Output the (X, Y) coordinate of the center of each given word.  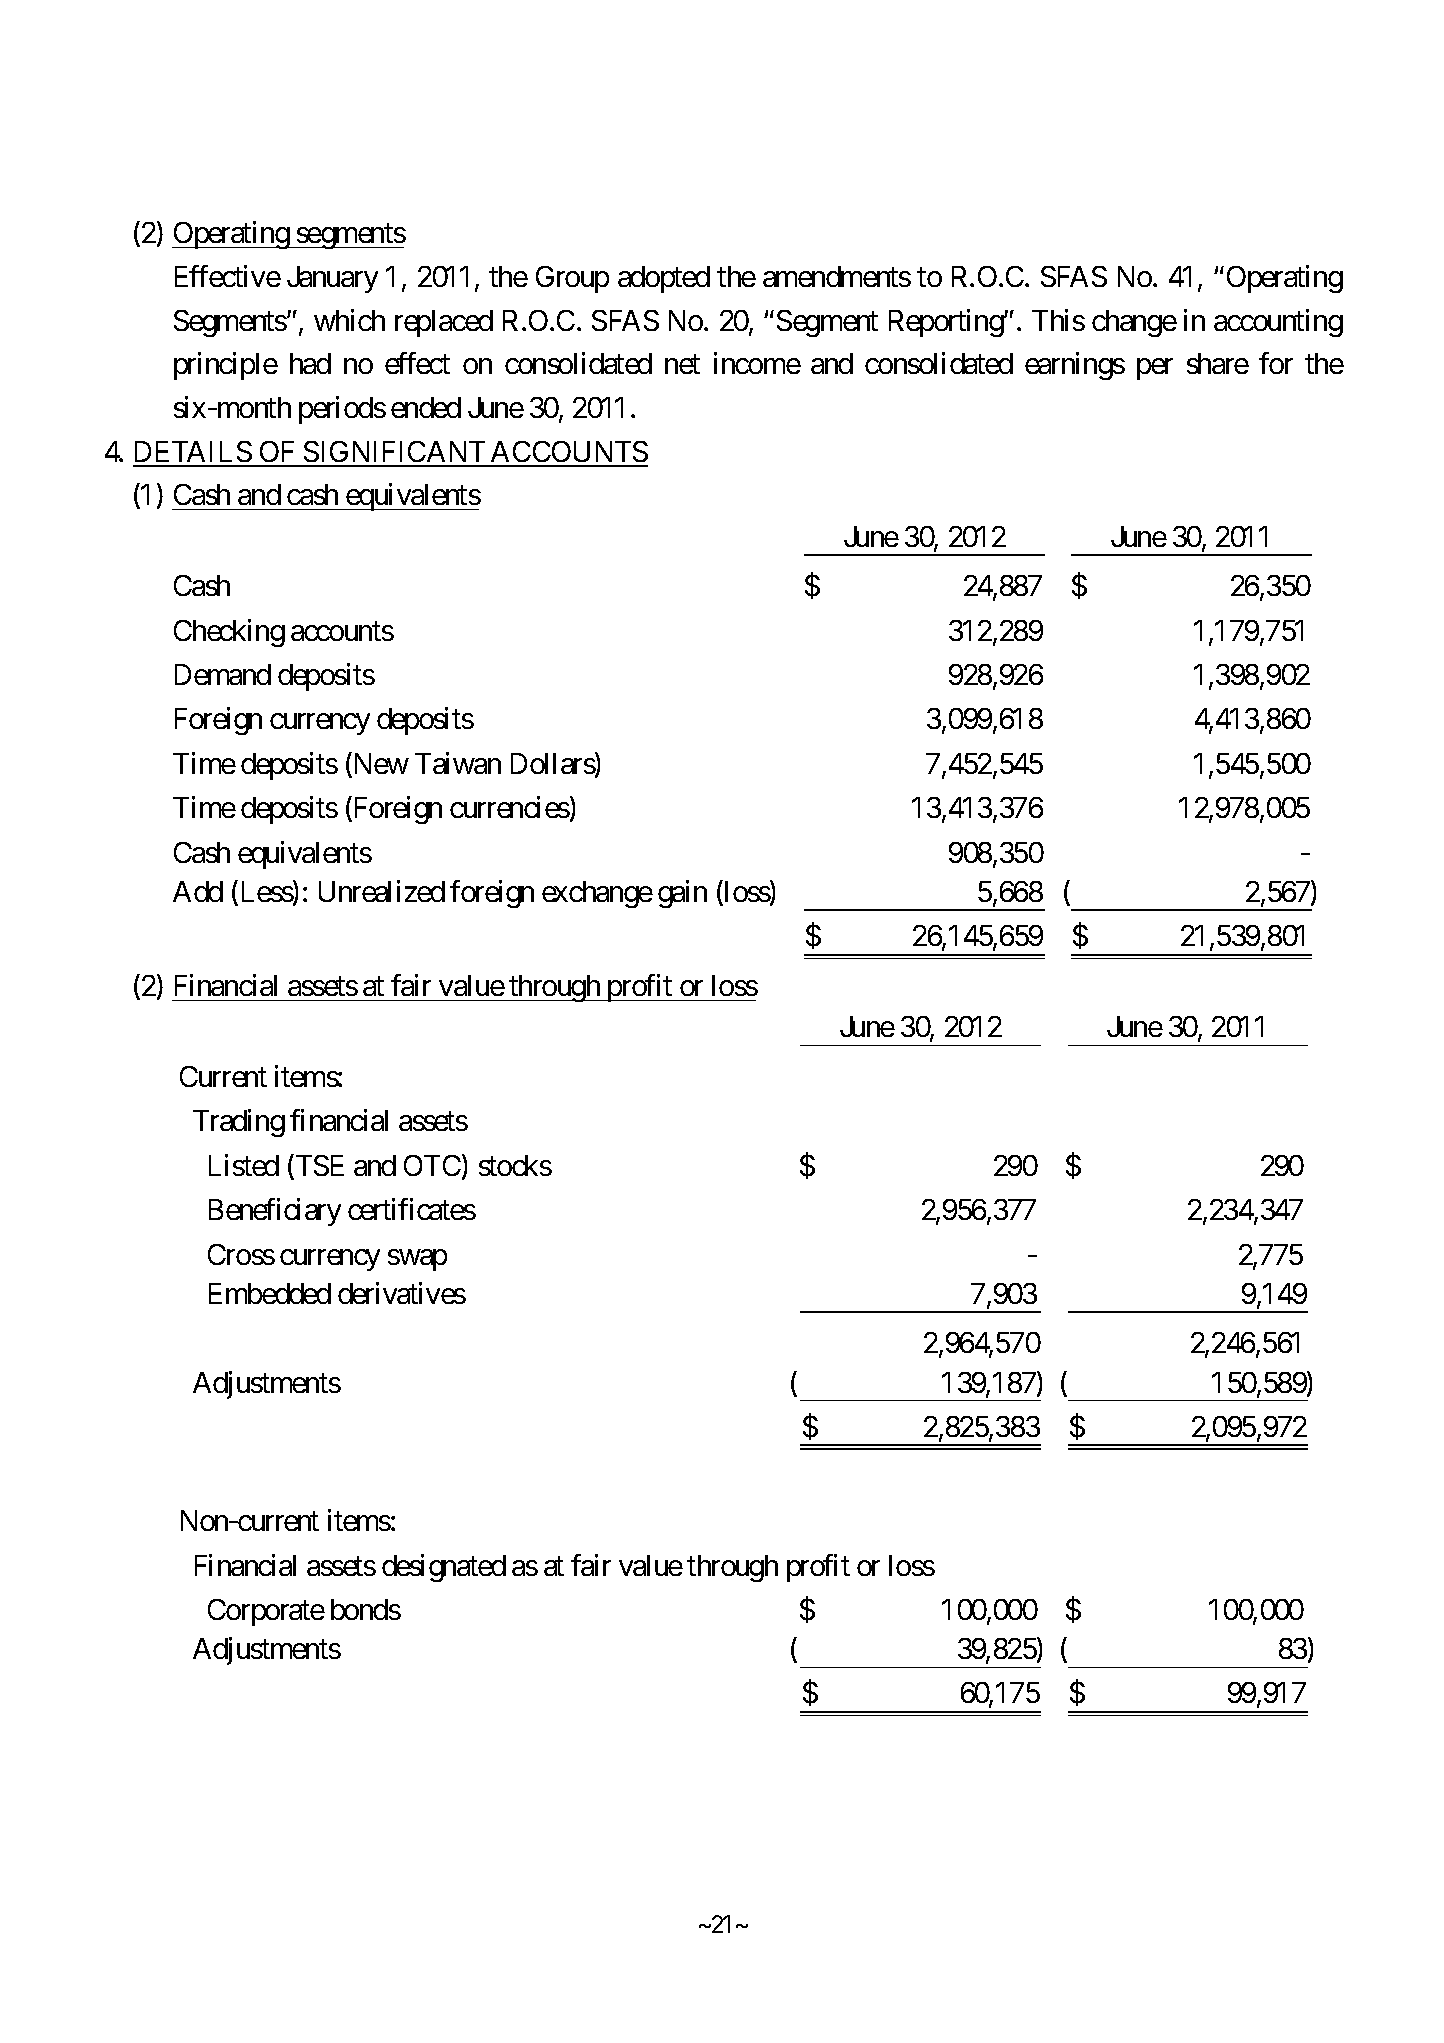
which (349, 320)
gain (682, 894)
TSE (318, 1166)
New (380, 765)
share (1218, 363)
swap (417, 1260)
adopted (664, 279)
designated (444, 1568)
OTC (432, 1165)
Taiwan (458, 763)
